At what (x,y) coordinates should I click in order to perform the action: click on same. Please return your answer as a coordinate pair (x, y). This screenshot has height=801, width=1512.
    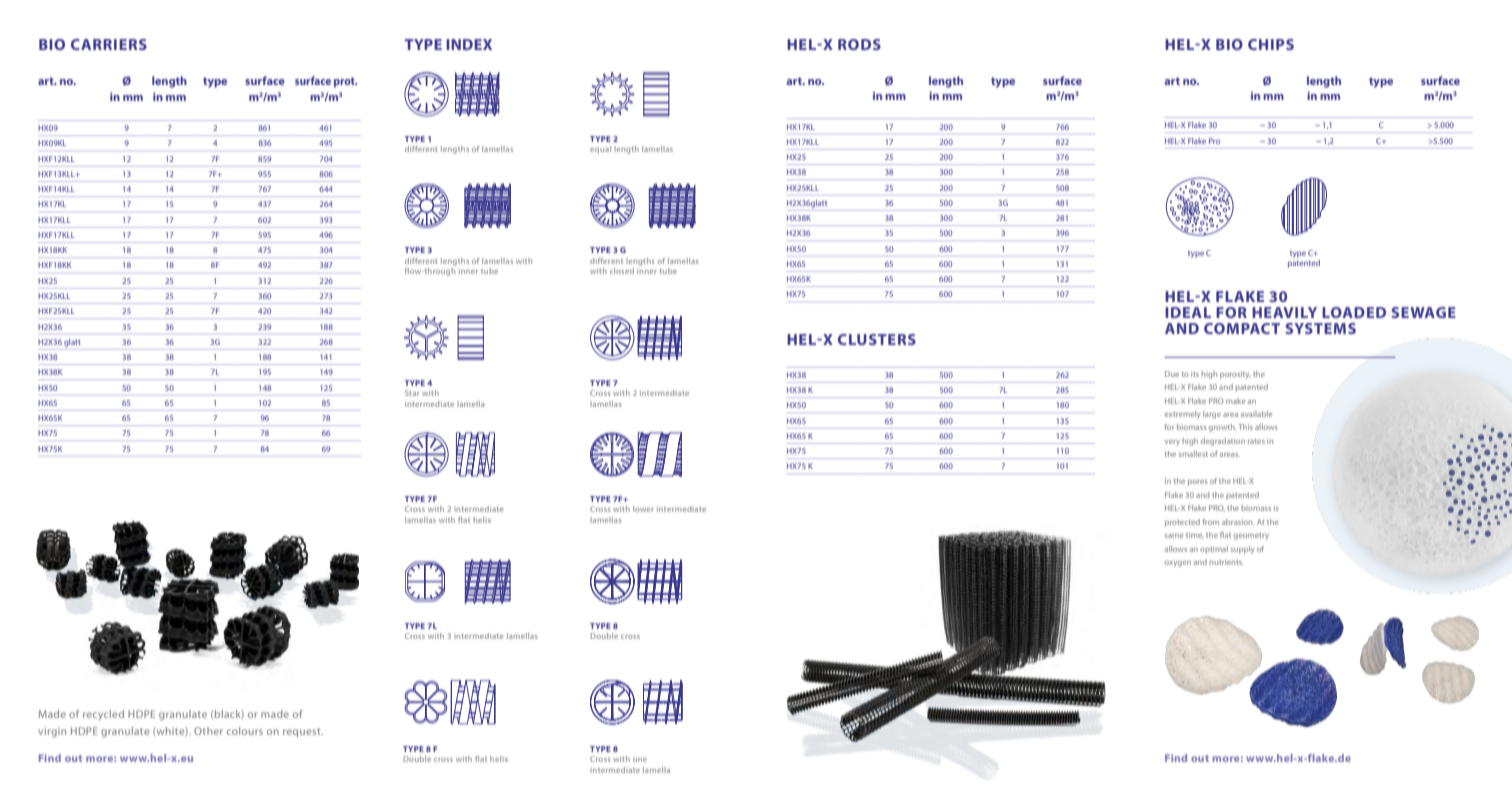
    Looking at the image, I should click on (1174, 536).
